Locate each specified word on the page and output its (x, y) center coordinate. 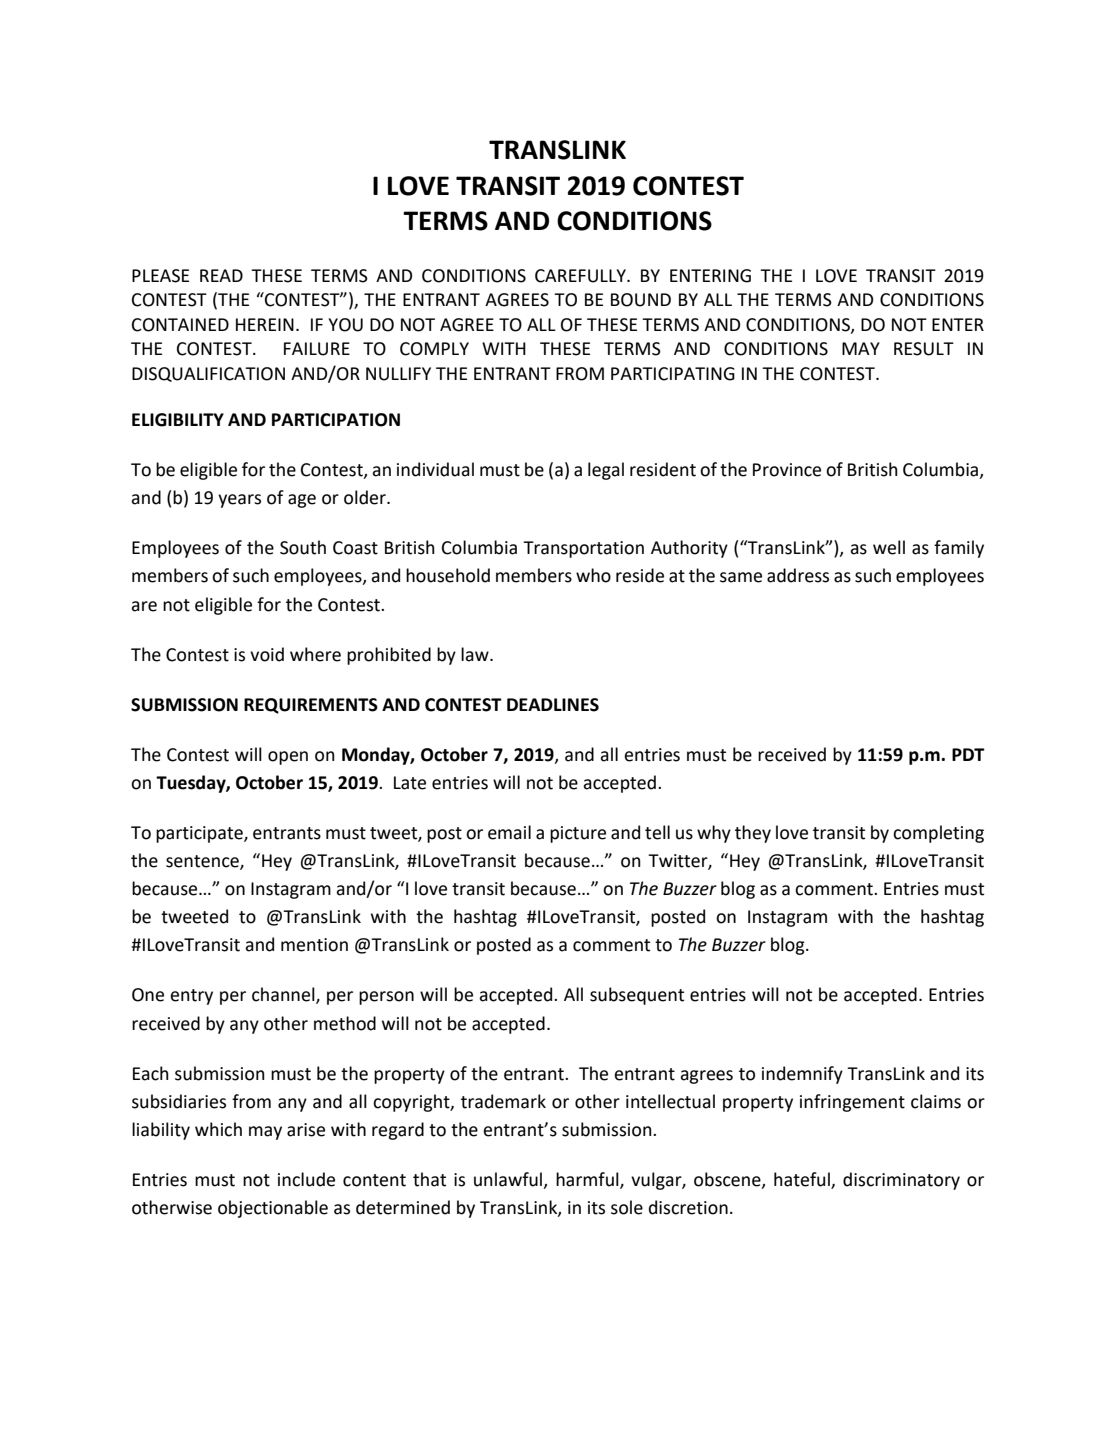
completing (938, 834)
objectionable (273, 1209)
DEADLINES (553, 705)
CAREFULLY (581, 276)
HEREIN (265, 324)
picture (578, 834)
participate (200, 834)
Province (787, 470)
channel (284, 995)
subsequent (637, 996)
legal (606, 471)
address (798, 575)
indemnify (802, 1075)
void (267, 654)
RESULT (924, 349)
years (239, 501)
